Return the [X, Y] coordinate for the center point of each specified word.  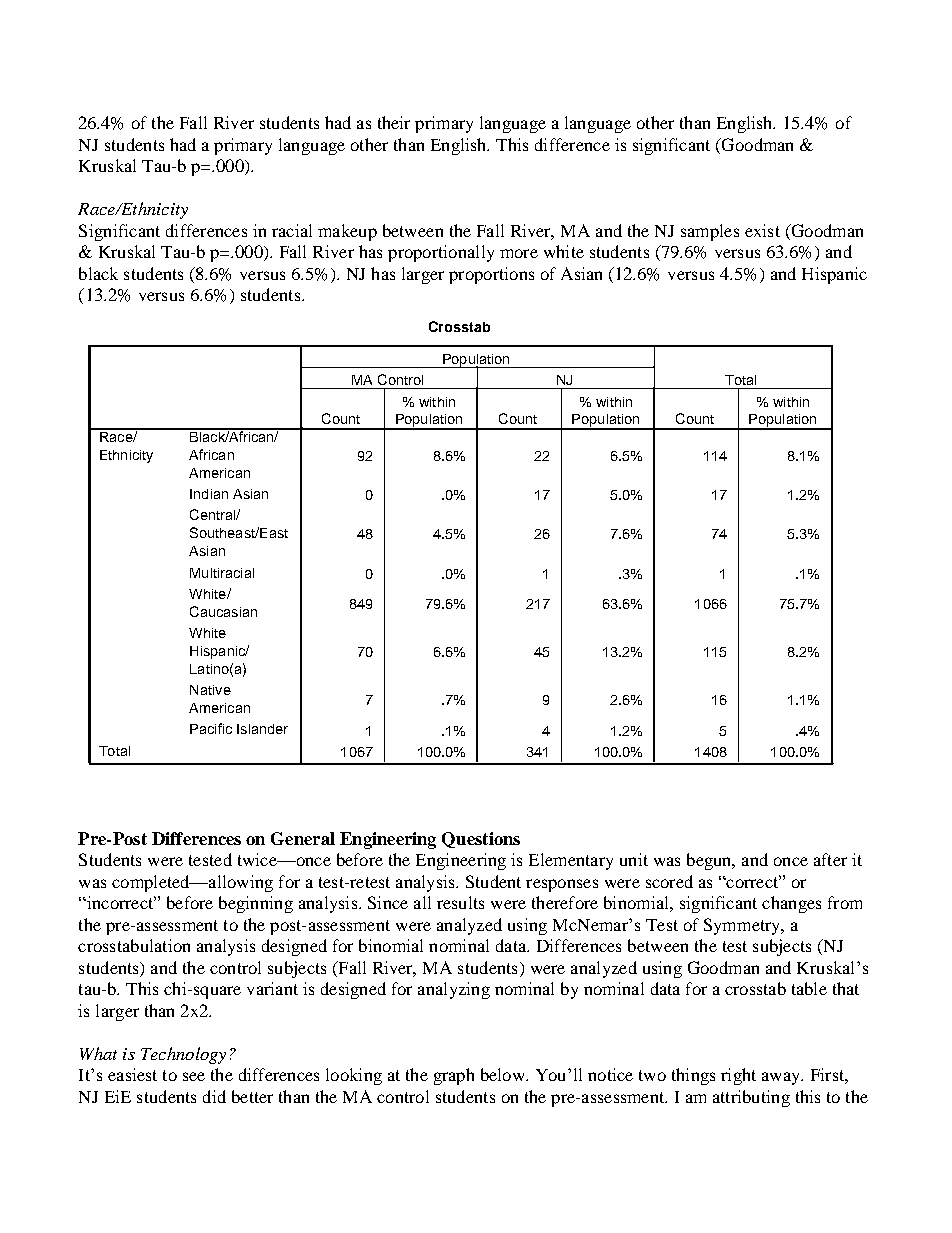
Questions [481, 840]
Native [210, 690]
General [303, 838]
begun [710, 861]
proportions [491, 275]
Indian [209, 494]
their [394, 122]
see [194, 1076]
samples [710, 232]
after [830, 859]
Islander [262, 729]
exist [762, 230]
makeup [347, 232]
